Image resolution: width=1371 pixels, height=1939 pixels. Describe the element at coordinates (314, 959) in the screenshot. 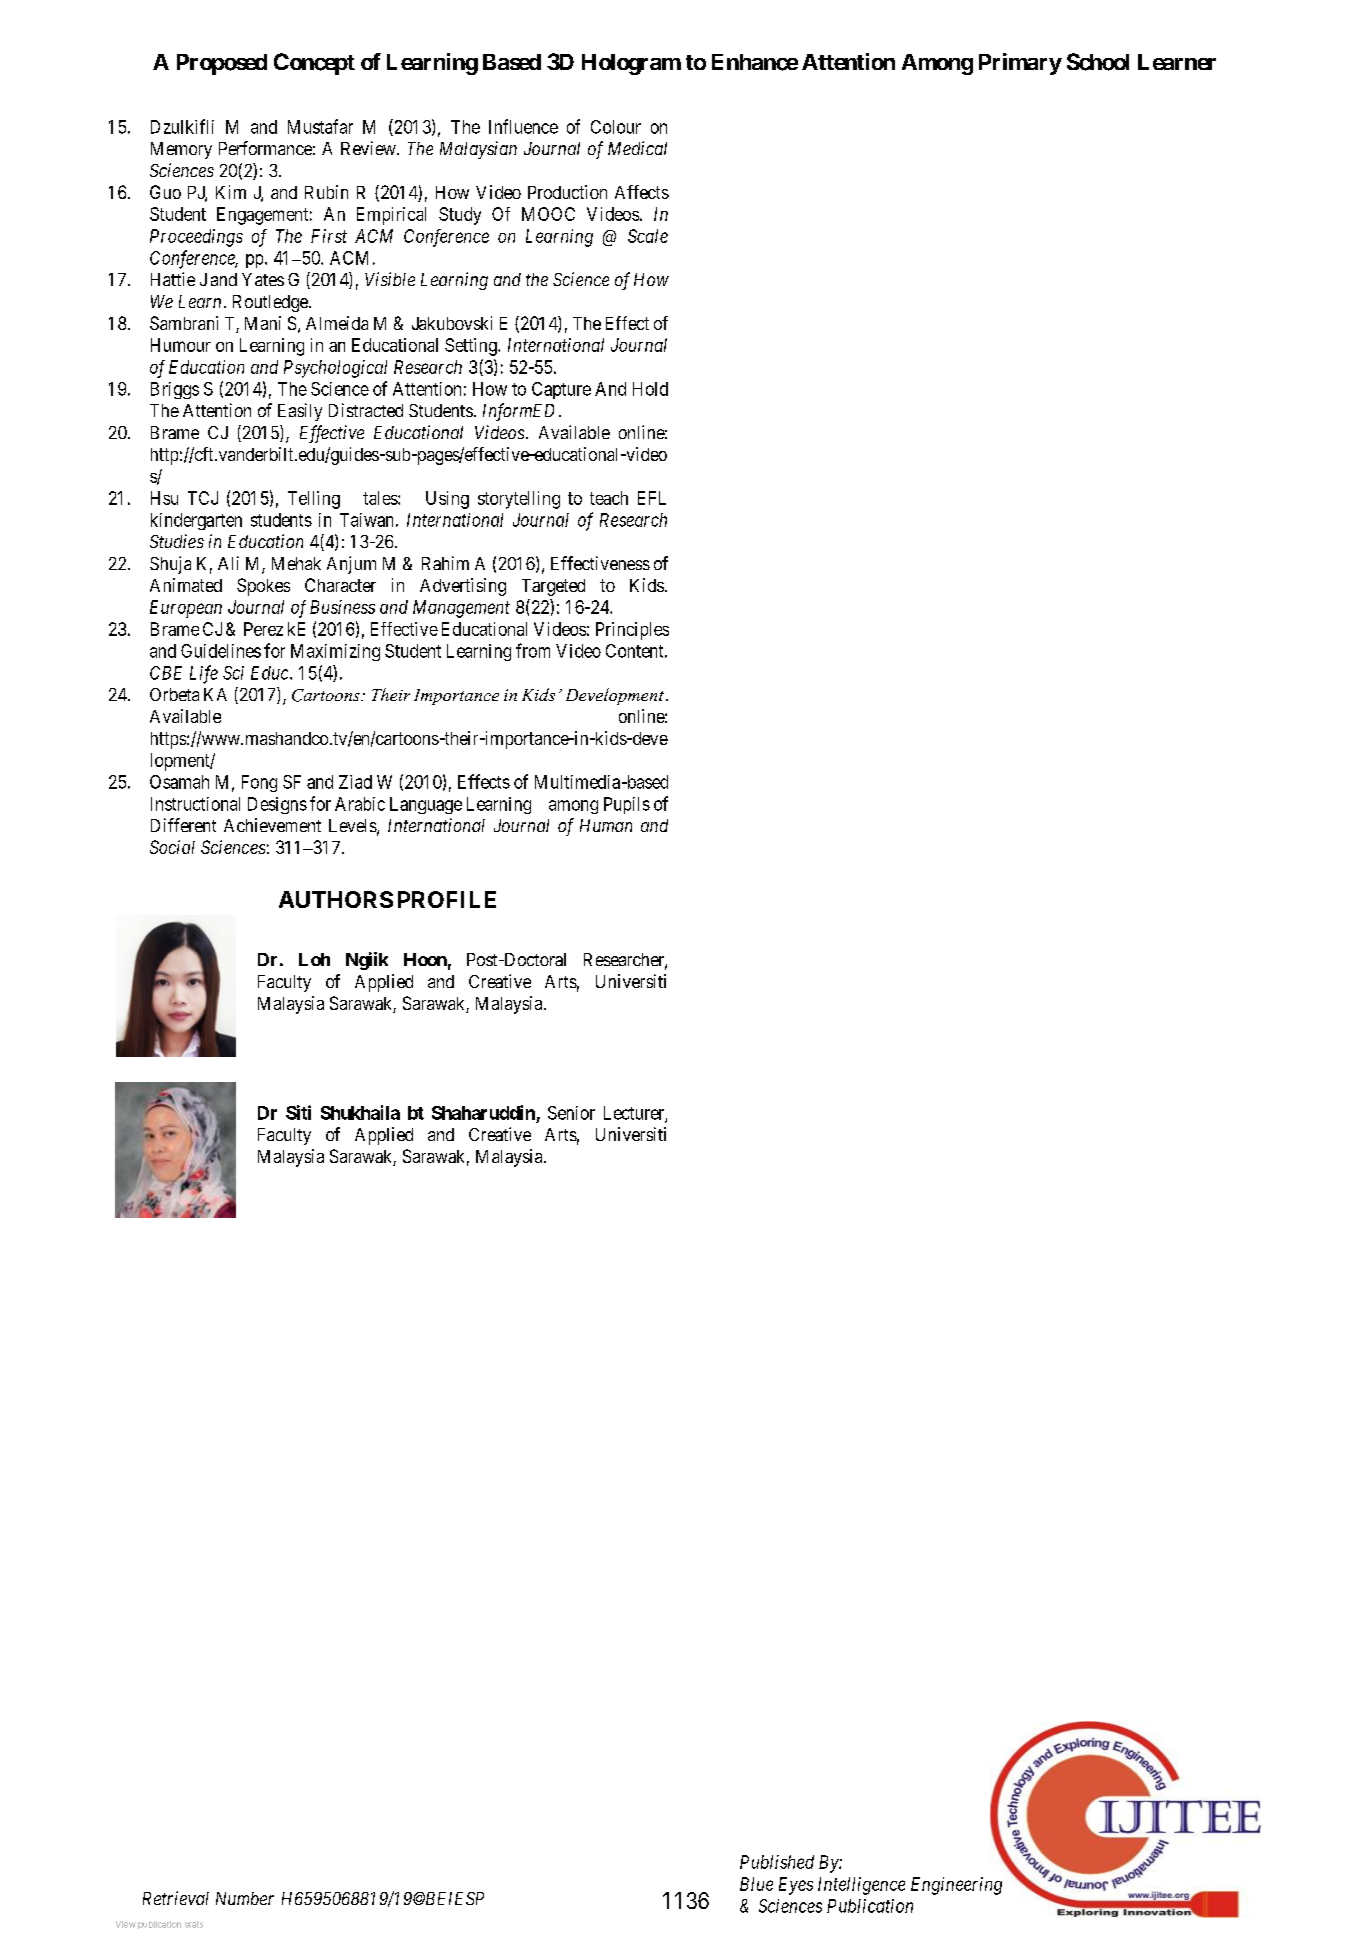

I see `Loh` at that location.
